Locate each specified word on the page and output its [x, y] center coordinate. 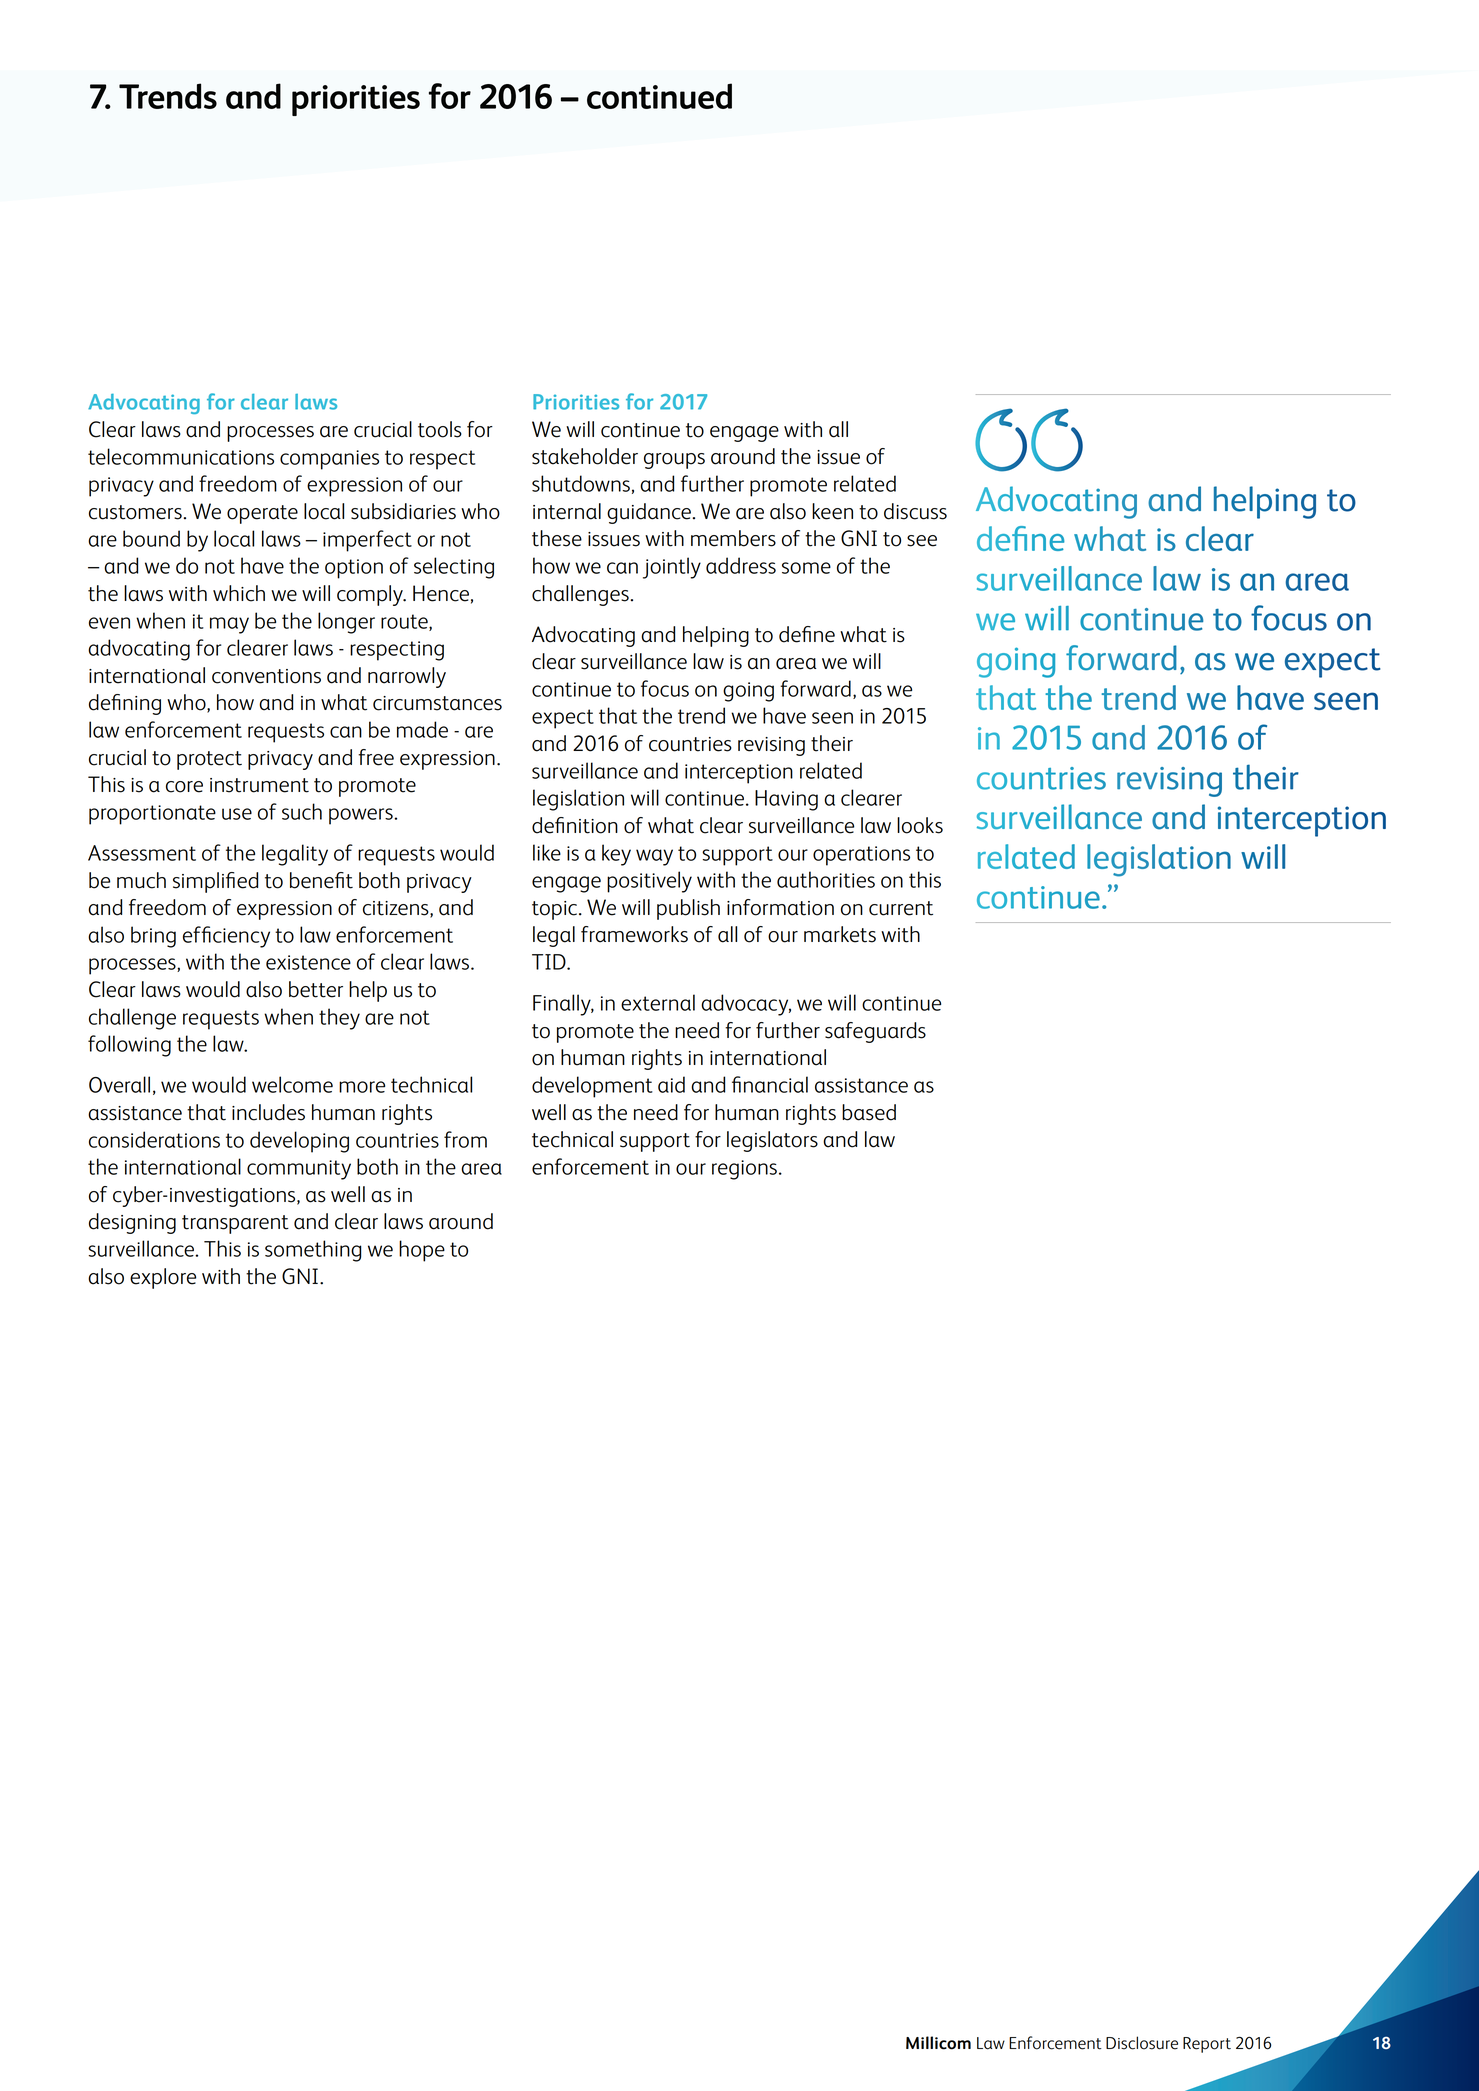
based [869, 1112]
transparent [235, 1224]
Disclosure [1142, 2043]
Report [1207, 2045]
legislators [772, 1141]
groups [674, 461]
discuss [915, 511]
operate [262, 514]
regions [744, 1170]
